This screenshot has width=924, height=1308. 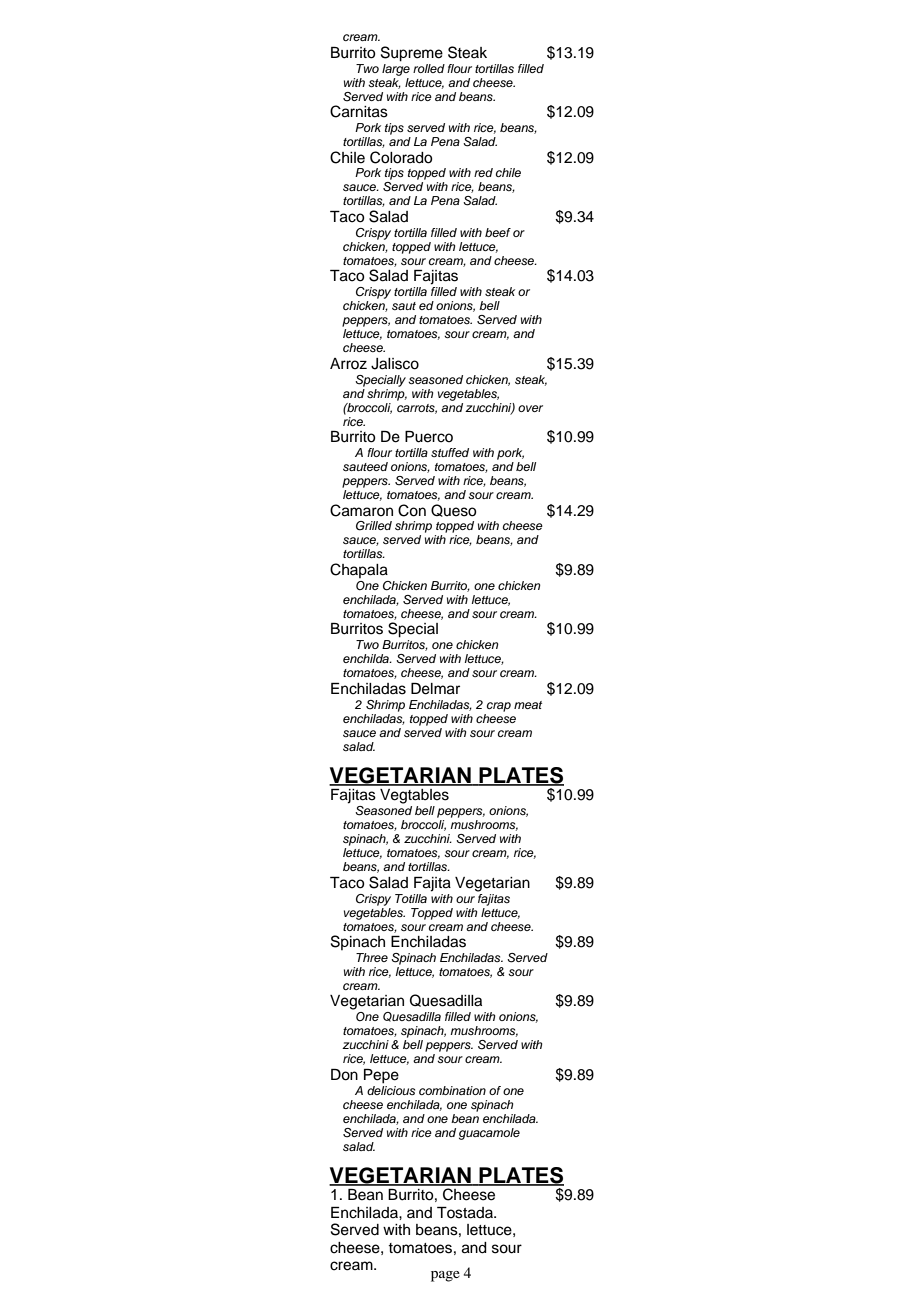 I want to click on Pepe, so click(x=381, y=1076).
